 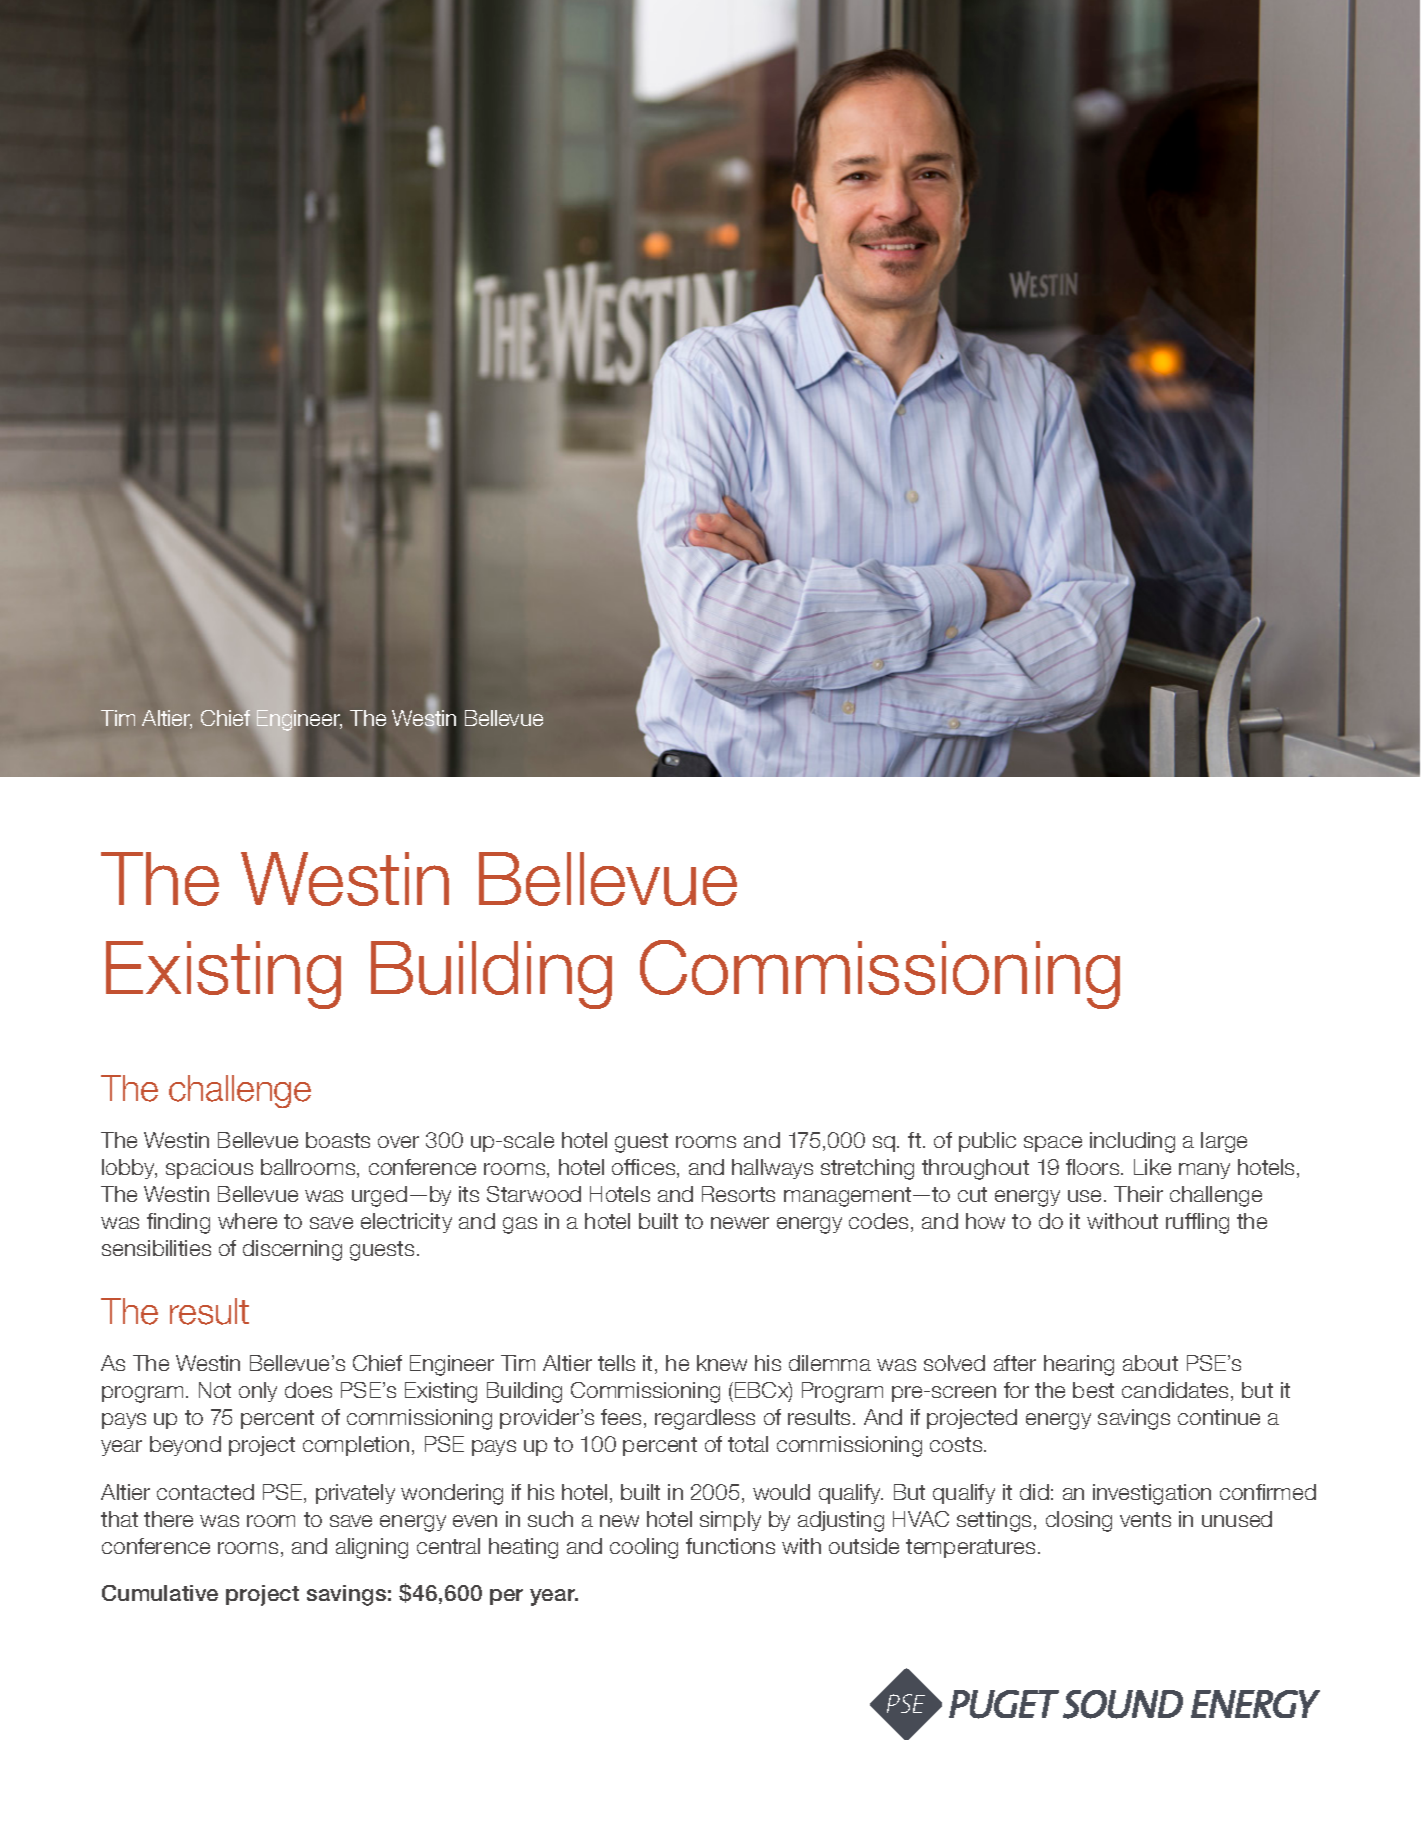 What do you see at coordinates (160, 1593) in the screenshot?
I see `Cumulative` at bounding box center [160, 1593].
